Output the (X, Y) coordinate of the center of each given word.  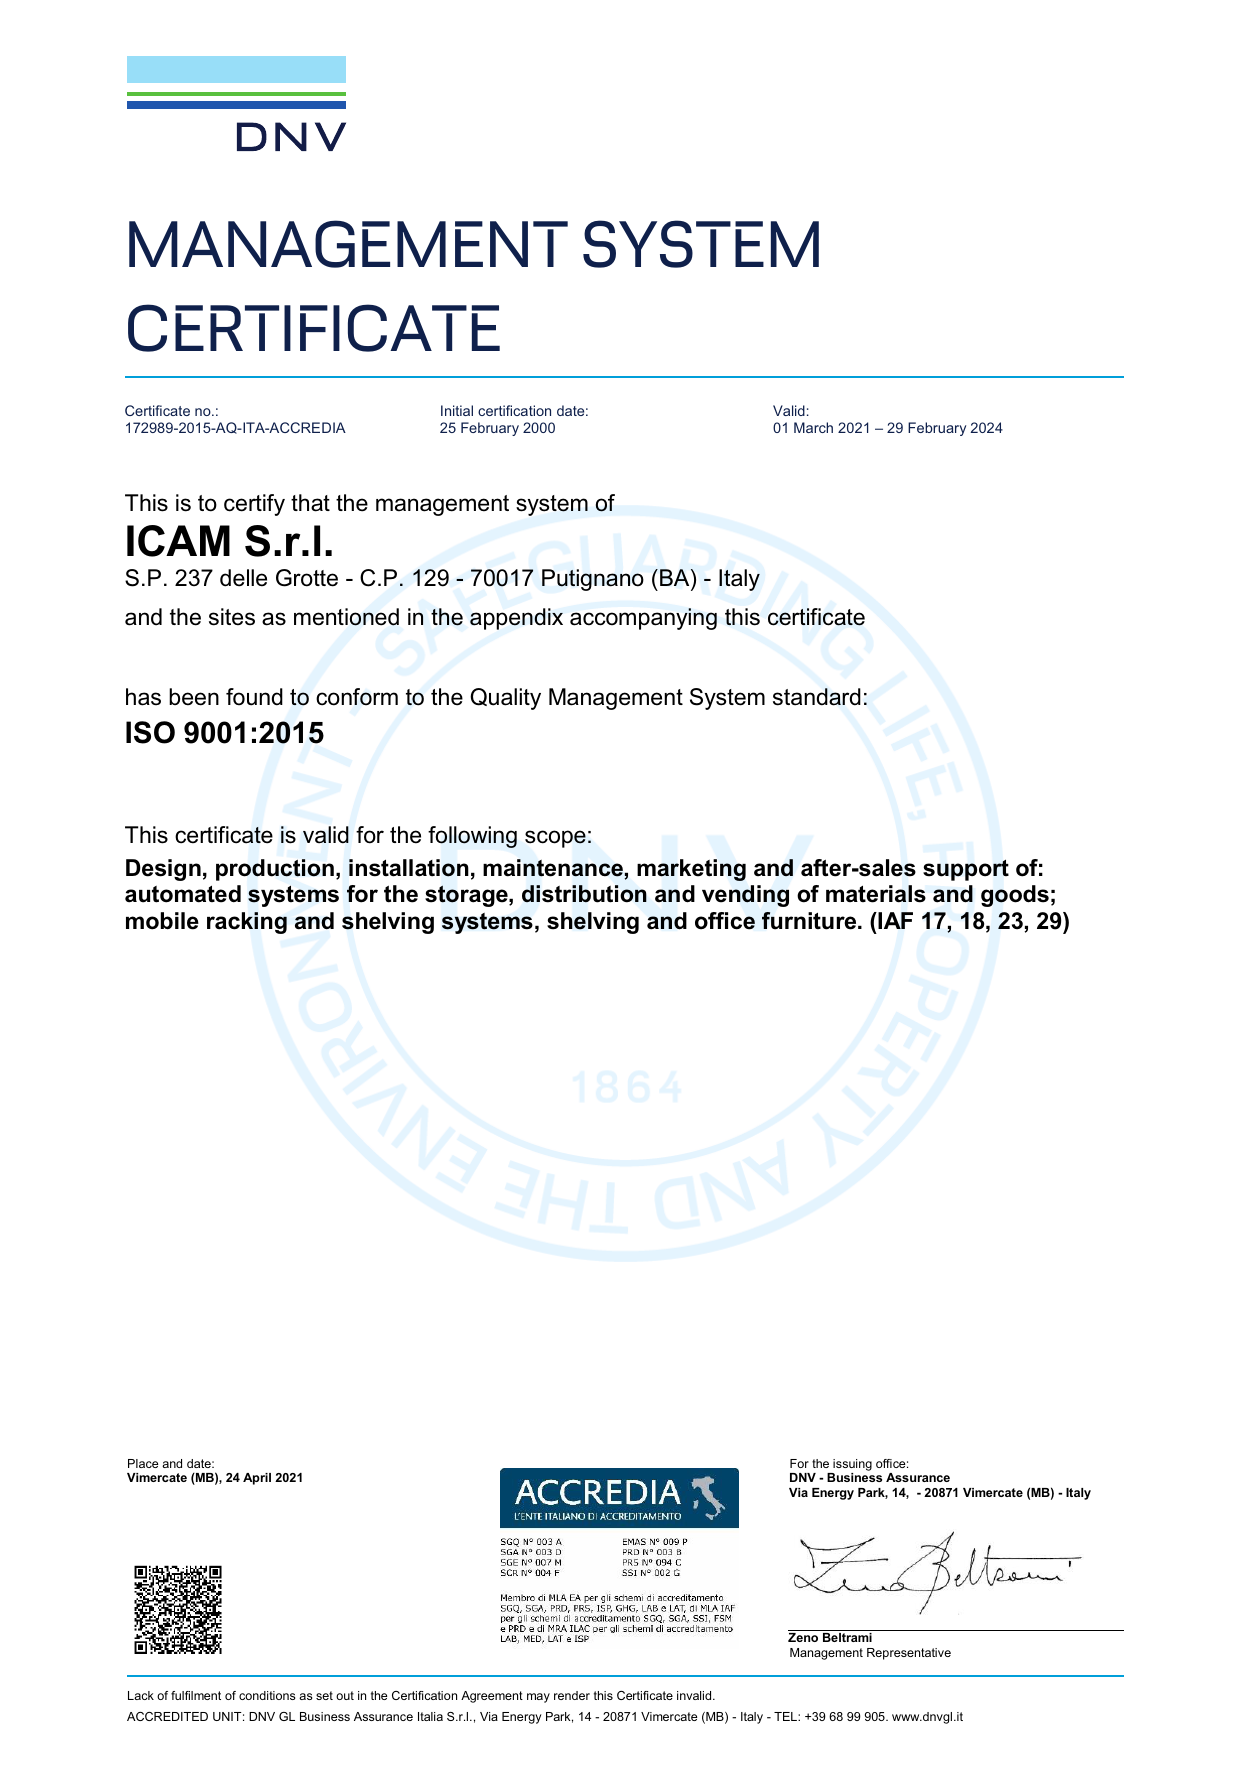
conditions (267, 1695)
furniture (810, 921)
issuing (851, 1466)
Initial (457, 410)
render (572, 1695)
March (813, 427)
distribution (584, 894)
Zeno (803, 1637)
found (254, 697)
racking (247, 923)
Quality (505, 699)
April (257, 1479)
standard (817, 697)
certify (254, 505)
